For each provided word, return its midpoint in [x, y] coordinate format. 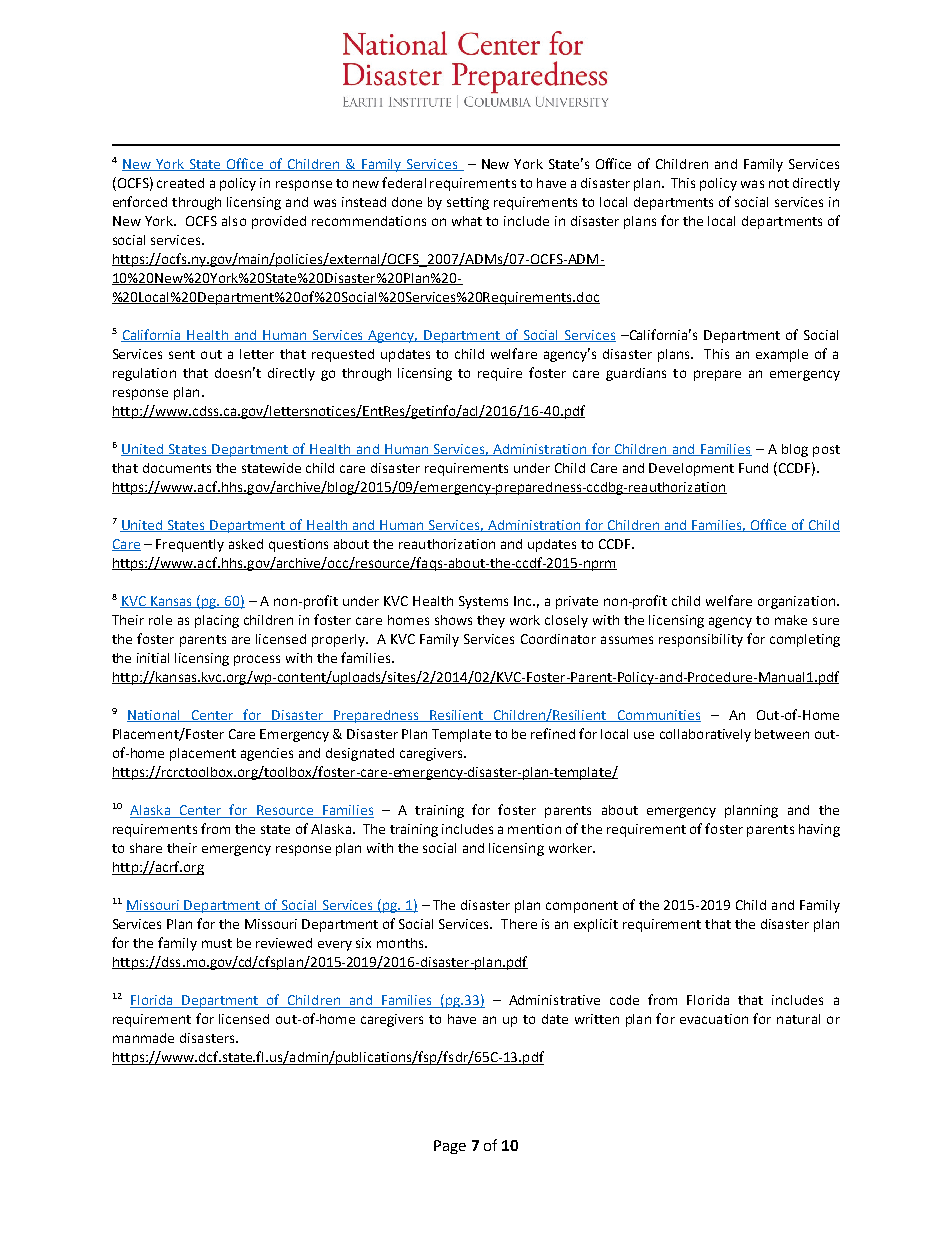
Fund [753, 468]
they [491, 621]
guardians [636, 374]
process [257, 660]
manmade [143, 1038]
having [819, 830]
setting [468, 203]
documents [177, 468]
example [782, 355]
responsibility [701, 640]
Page [450, 1147]
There [519, 924]
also [234, 221]
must [217, 943]
